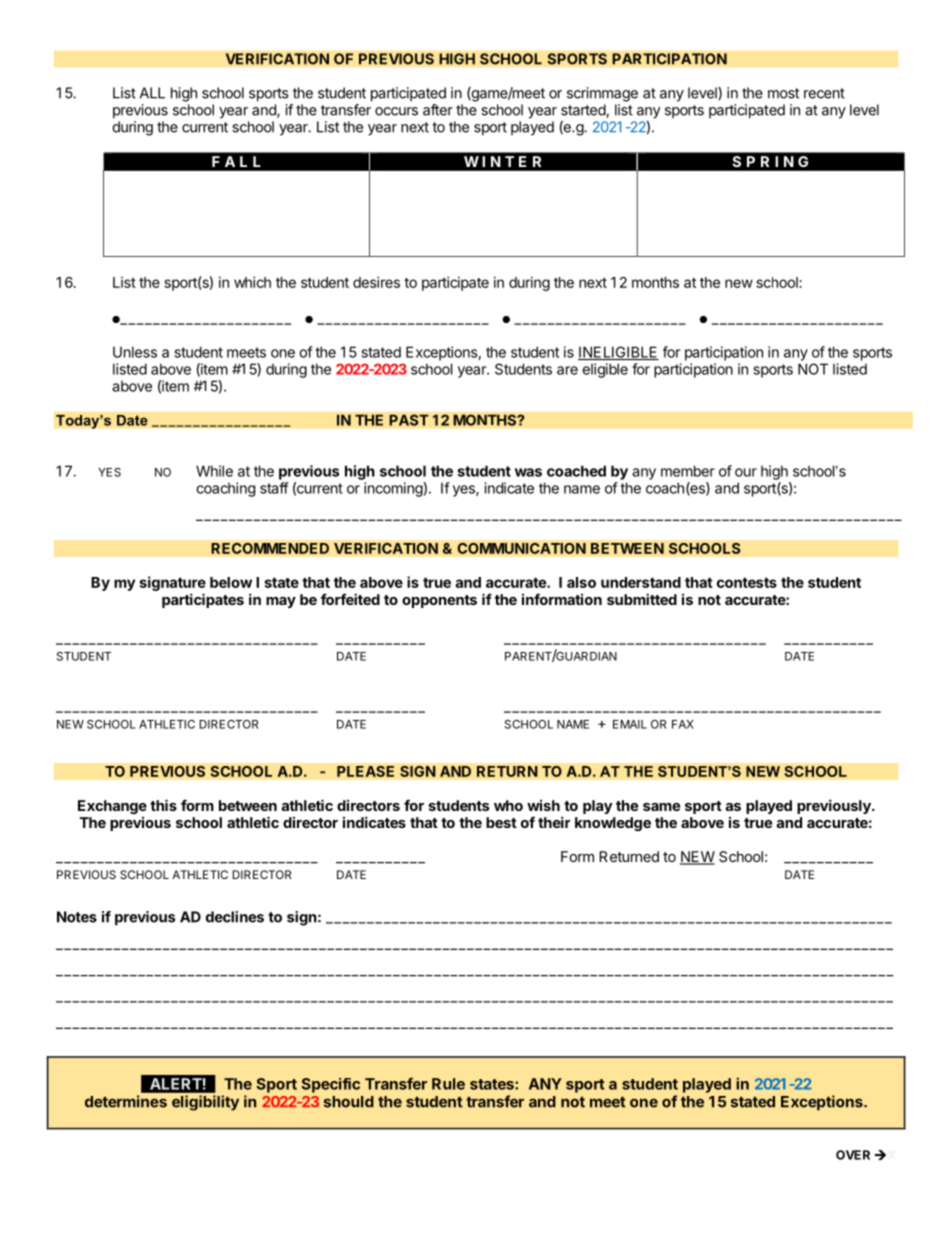 Image resolution: width=952 pixels, height=1233 pixels. I want to click on was, so click(528, 472).
